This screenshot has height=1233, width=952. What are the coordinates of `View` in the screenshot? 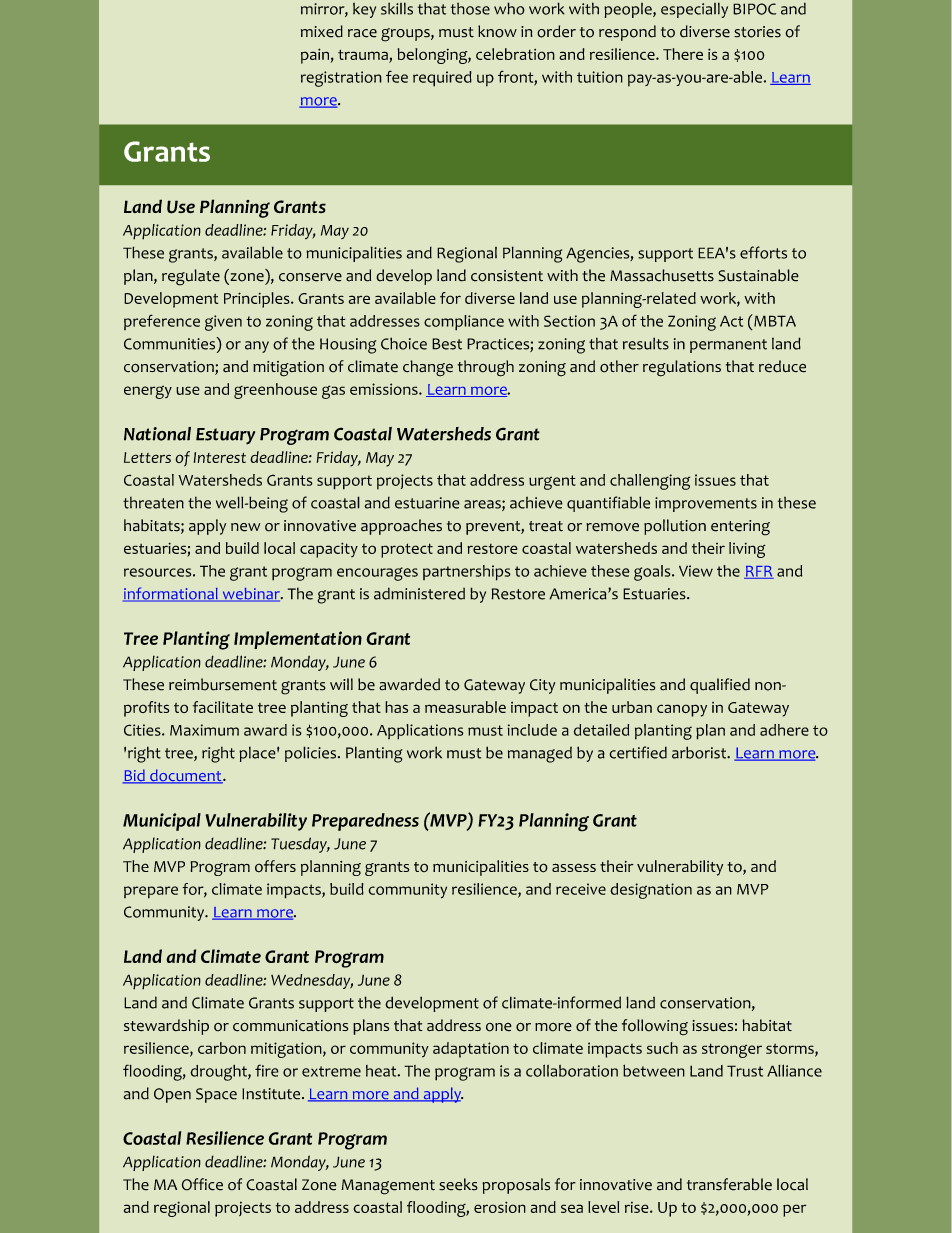 It's located at (696, 571).
